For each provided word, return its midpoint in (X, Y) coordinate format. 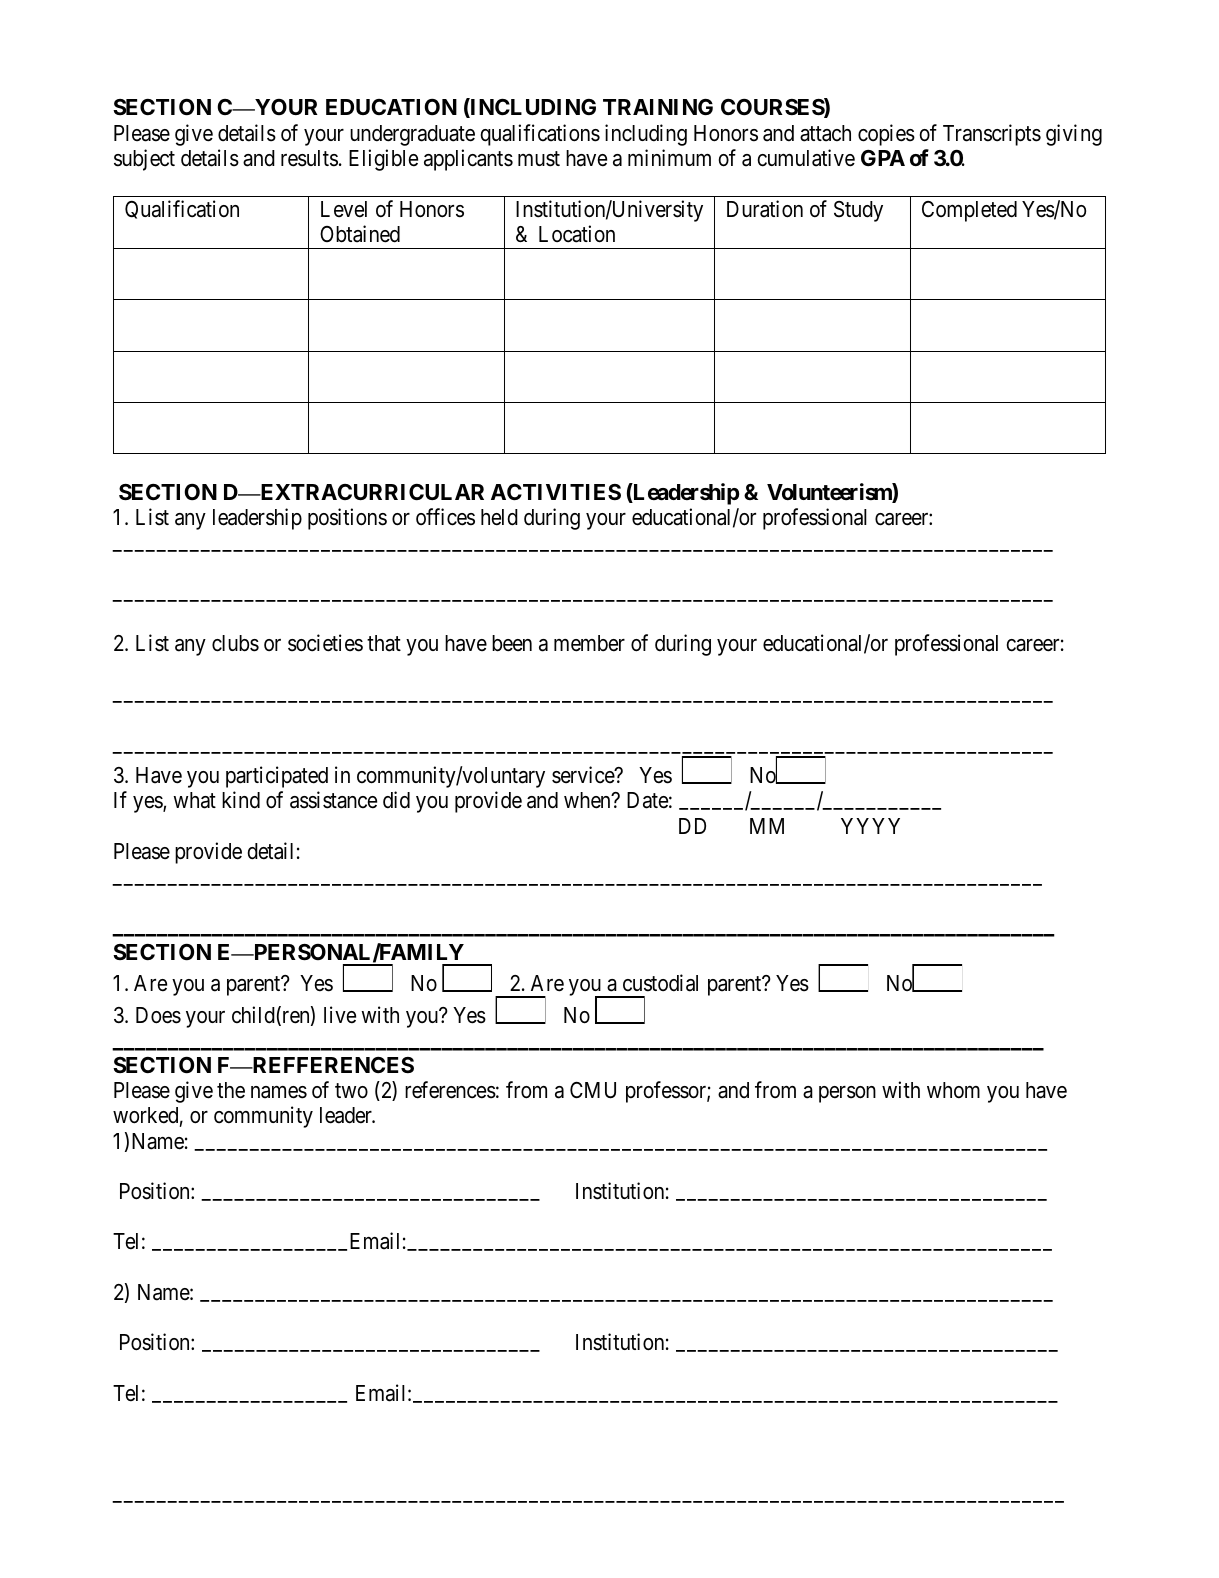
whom (953, 1090)
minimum (669, 157)
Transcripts (992, 135)
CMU (593, 1090)
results (309, 158)
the (231, 1090)
